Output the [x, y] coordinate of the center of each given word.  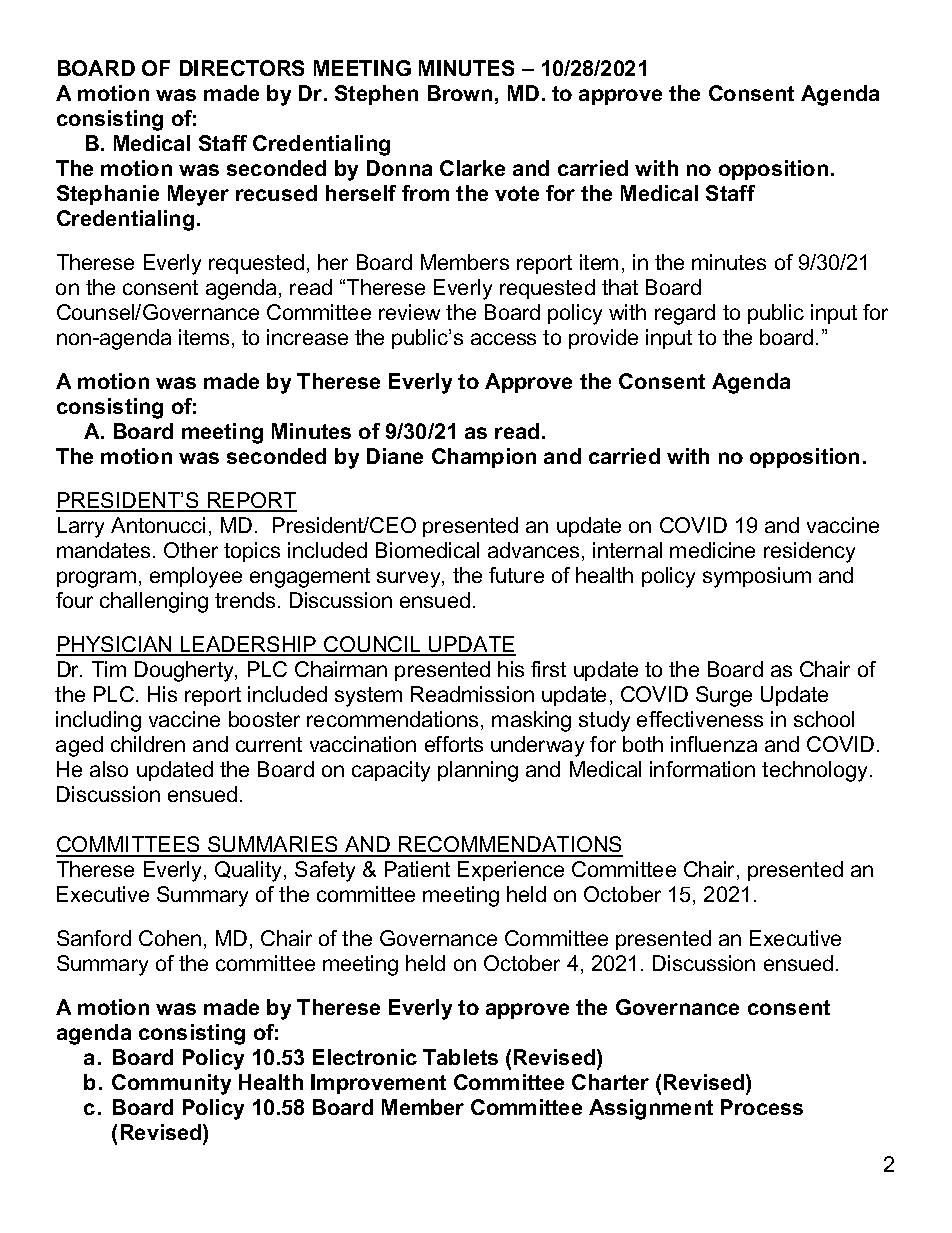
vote [517, 193]
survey [410, 579]
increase [307, 337]
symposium [757, 577]
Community [171, 1084]
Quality [250, 871]
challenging [154, 602]
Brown [460, 93]
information [702, 769]
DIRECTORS [242, 68]
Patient [417, 869]
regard [685, 314]
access [503, 339]
